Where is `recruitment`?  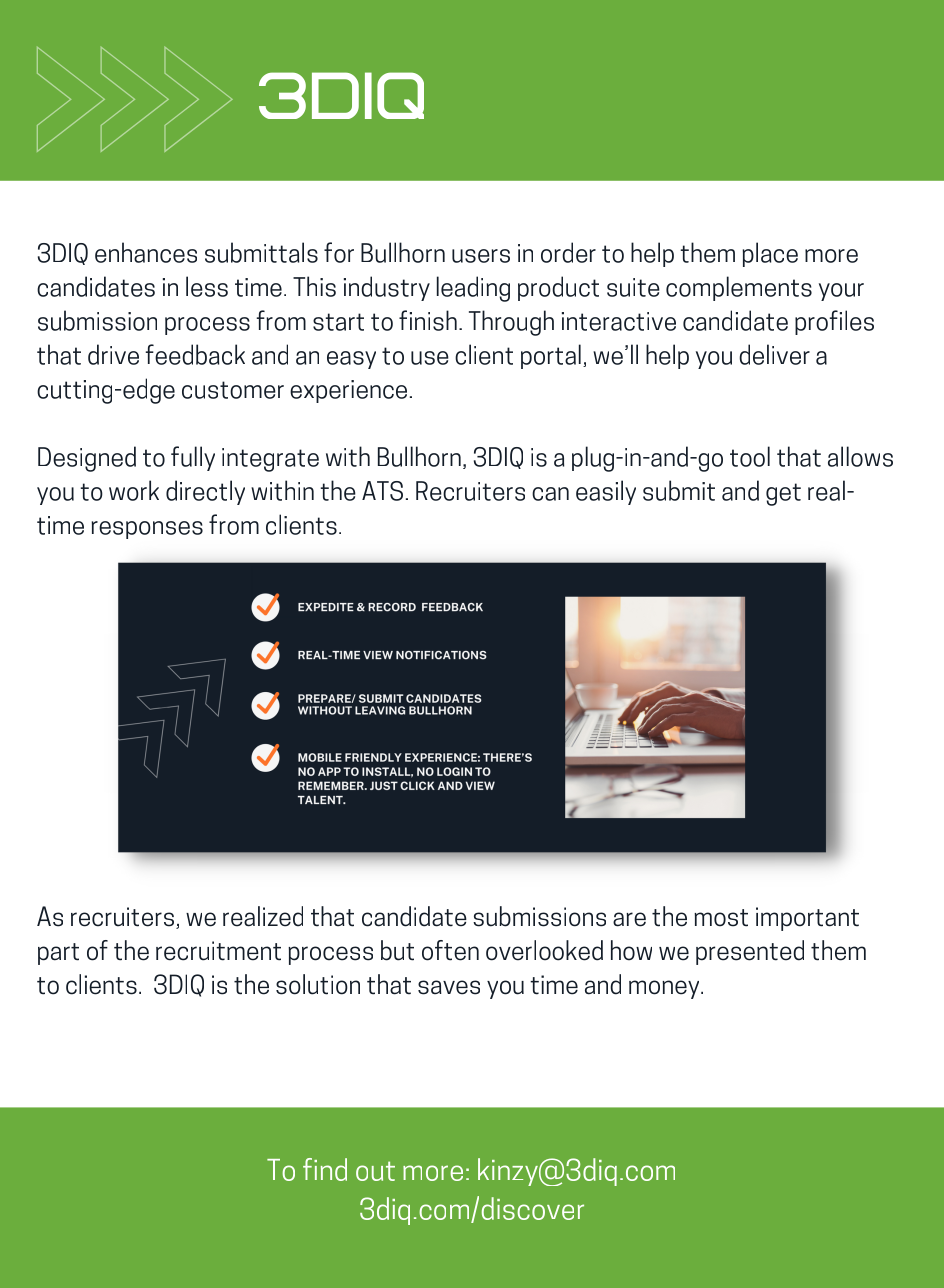
recruitment is located at coordinates (218, 951).
